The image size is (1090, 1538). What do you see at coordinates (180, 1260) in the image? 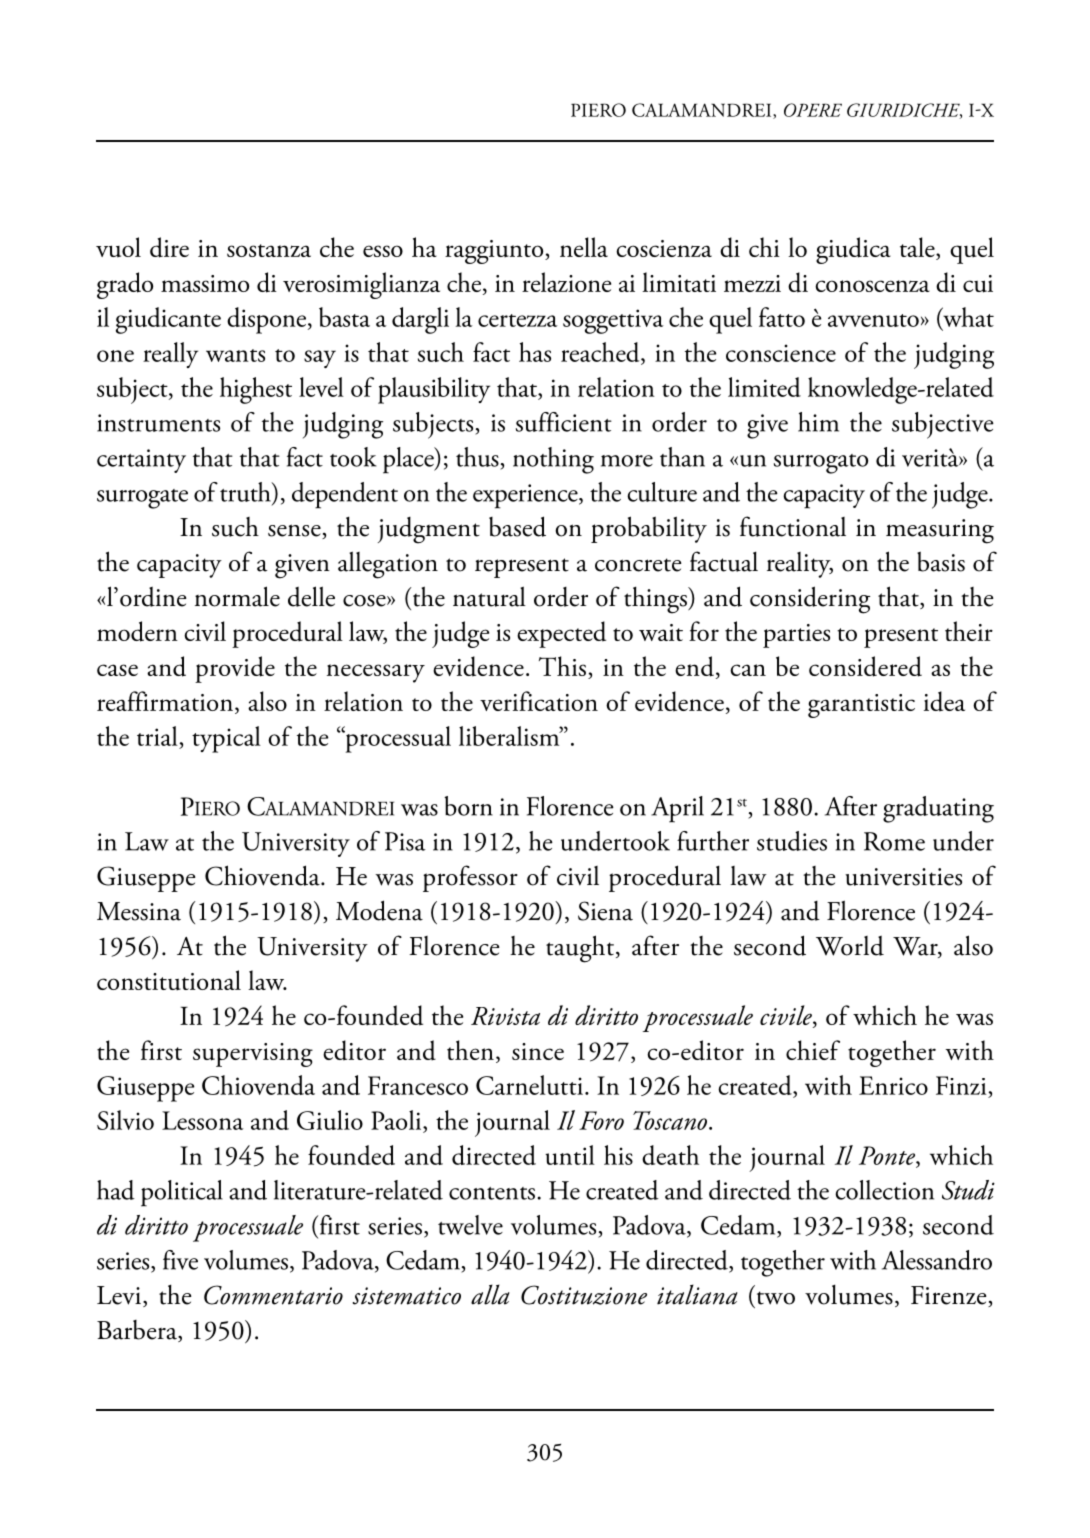
I see `five` at bounding box center [180, 1260].
